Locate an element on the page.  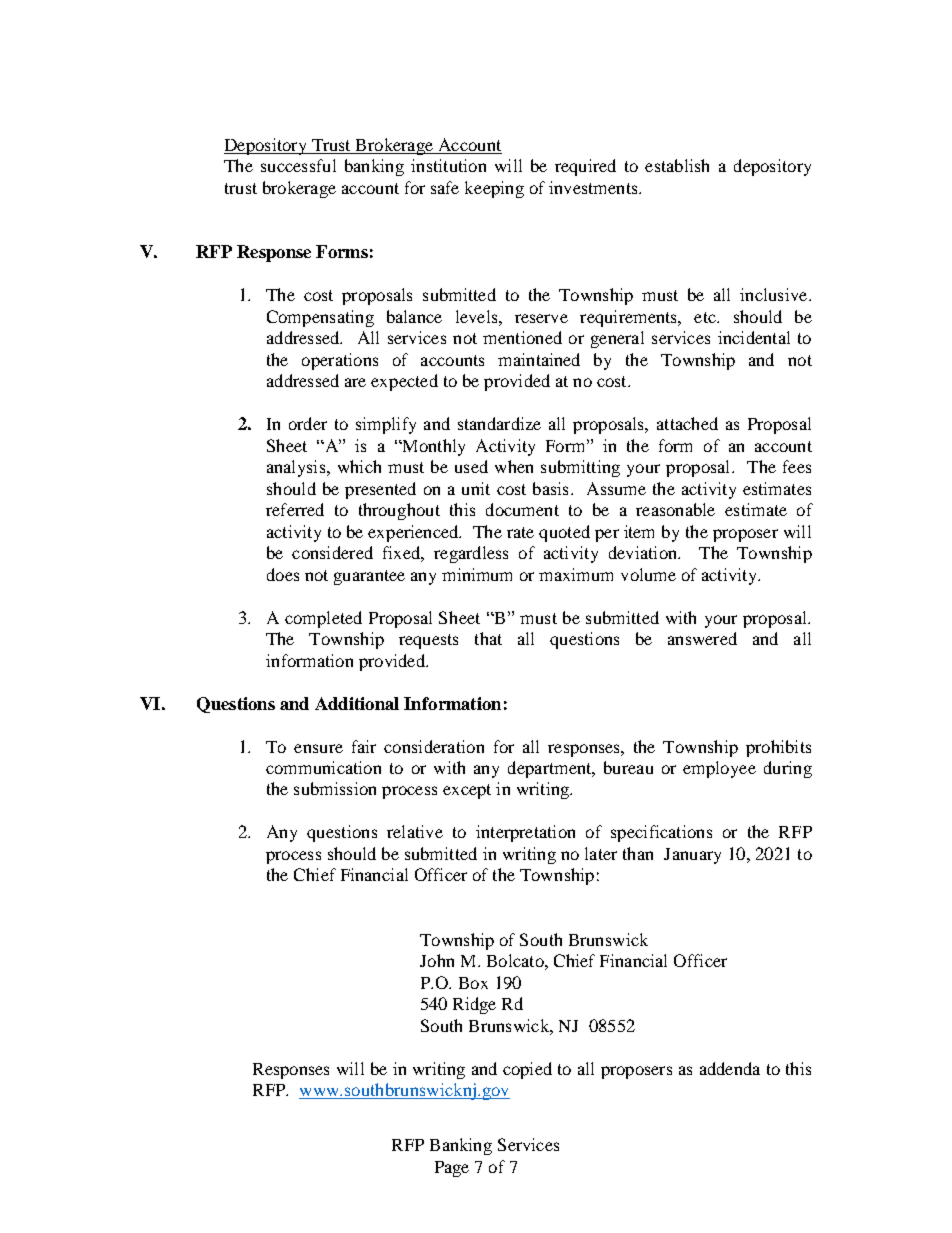
successful is located at coordinates (298, 165).
